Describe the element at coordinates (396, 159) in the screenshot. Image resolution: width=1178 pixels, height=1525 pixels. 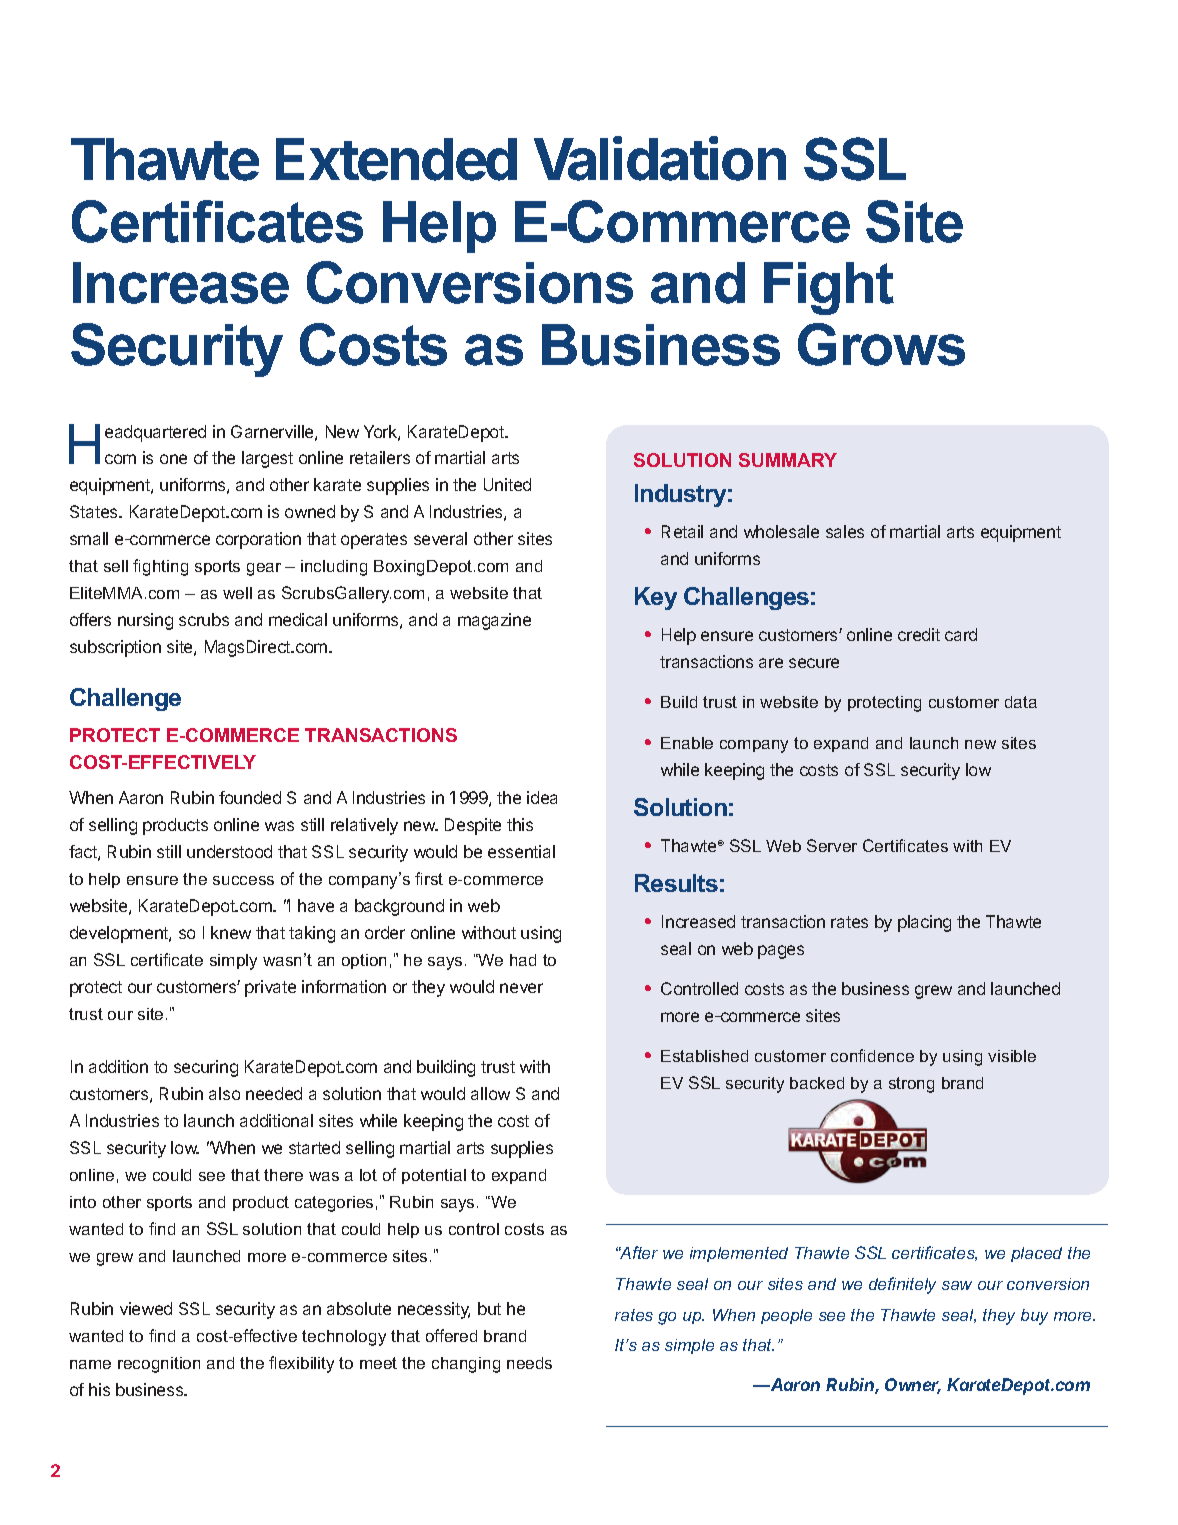
I see `Extended` at that location.
